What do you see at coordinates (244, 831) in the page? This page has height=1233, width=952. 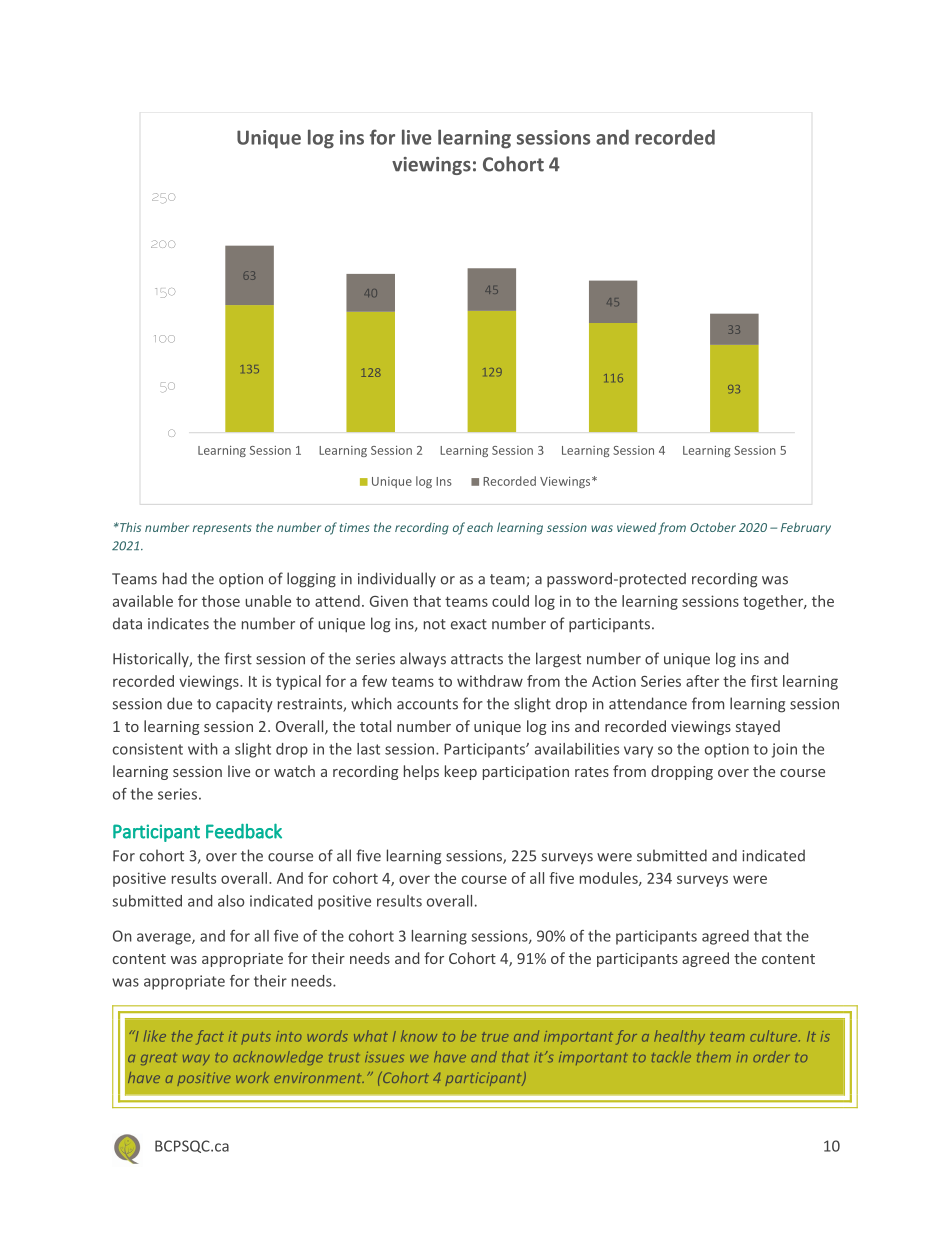 I see `Feedback` at bounding box center [244, 831].
